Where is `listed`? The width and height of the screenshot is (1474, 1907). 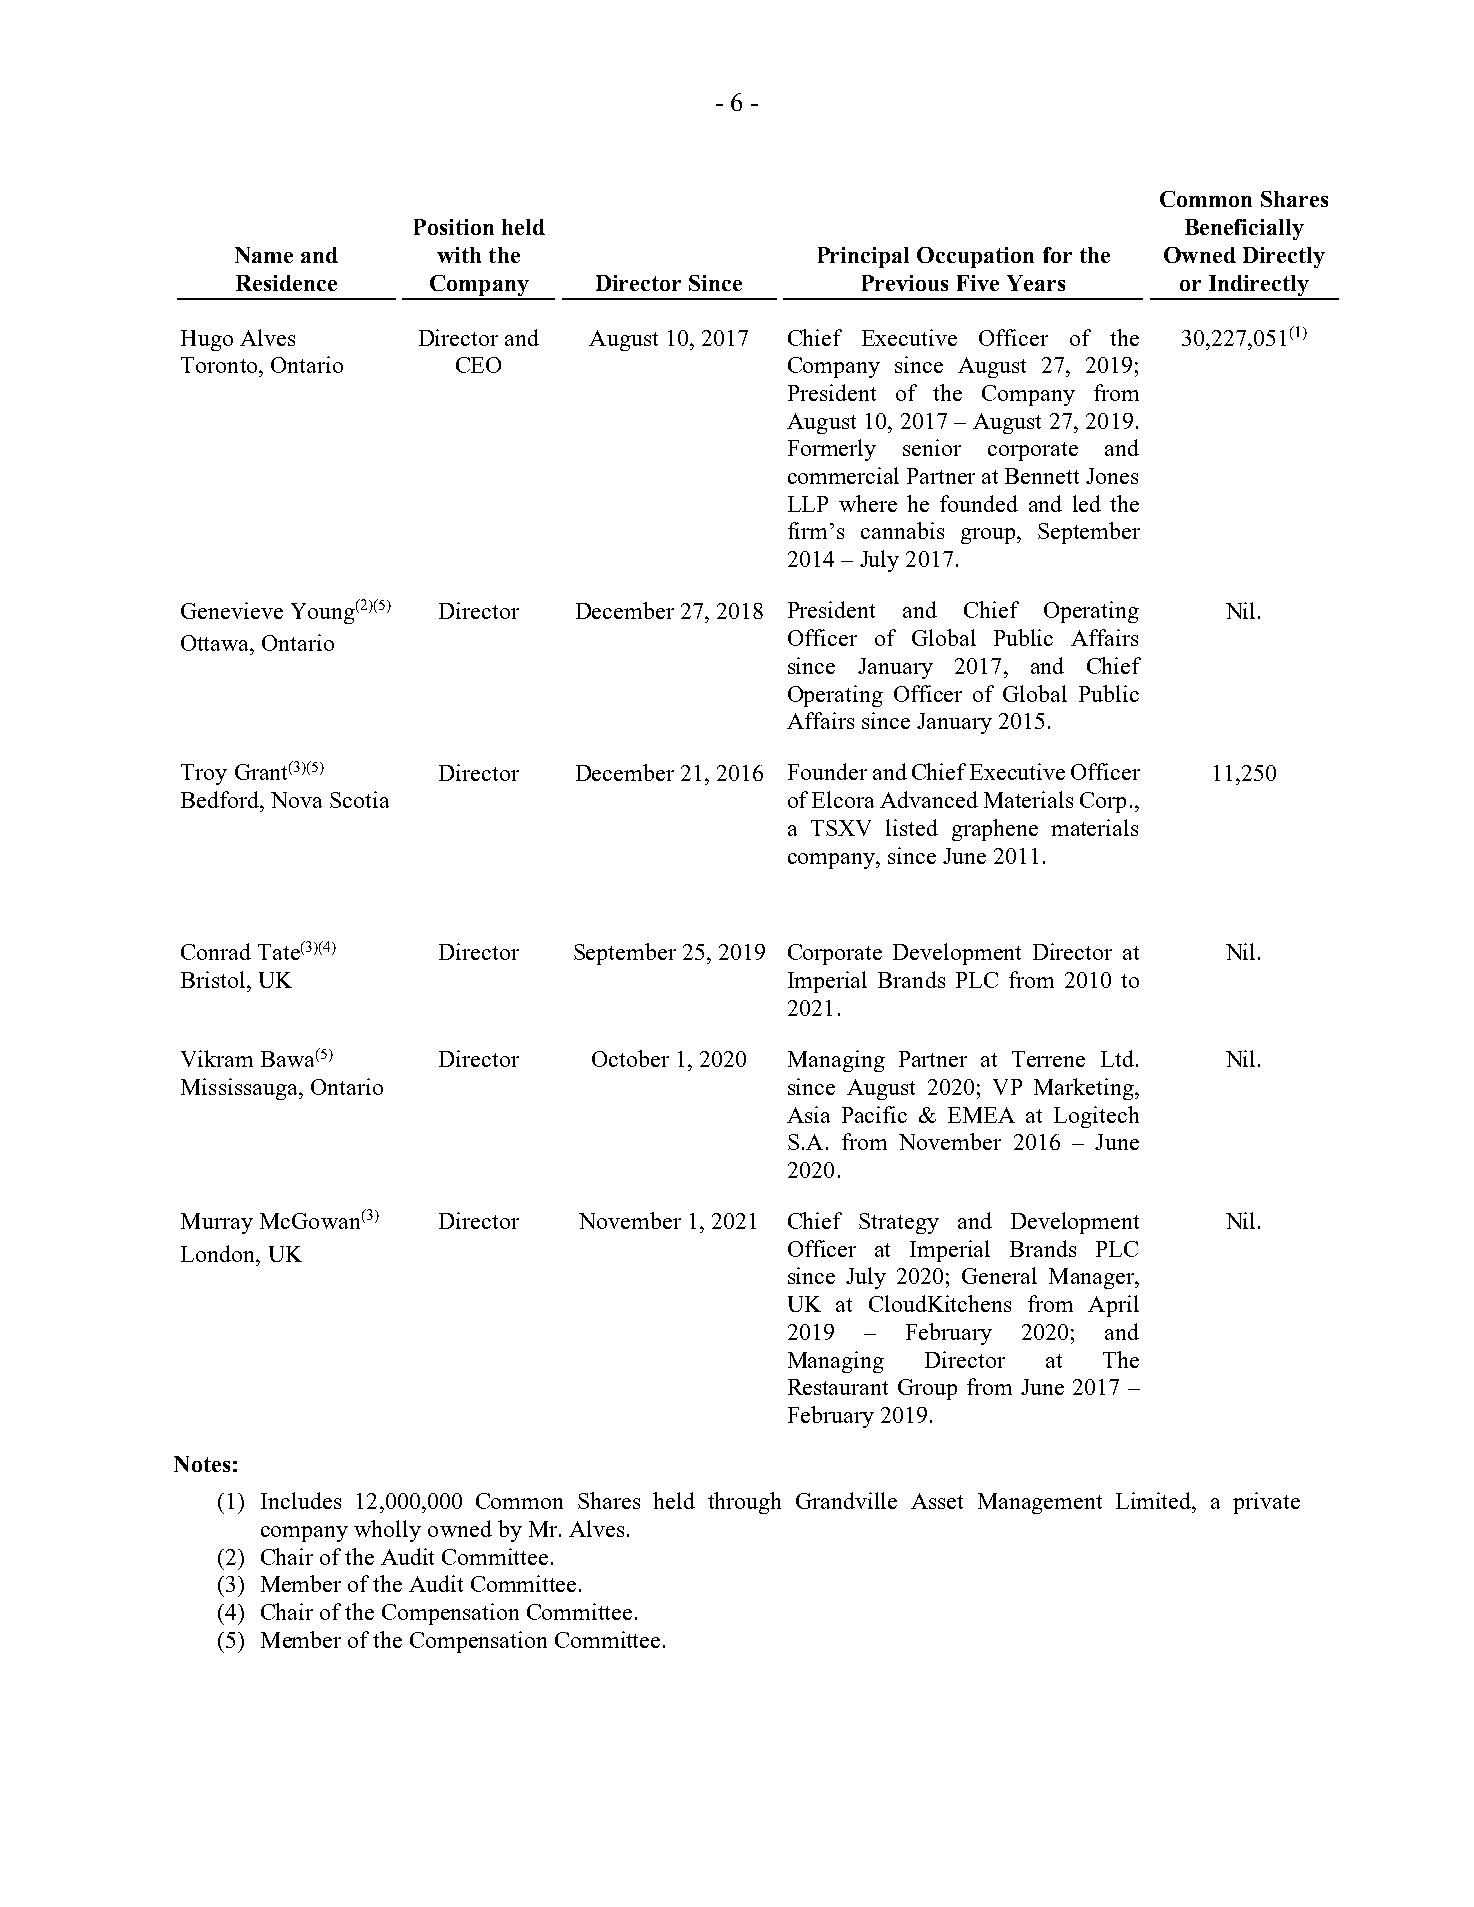 listed is located at coordinates (912, 827).
